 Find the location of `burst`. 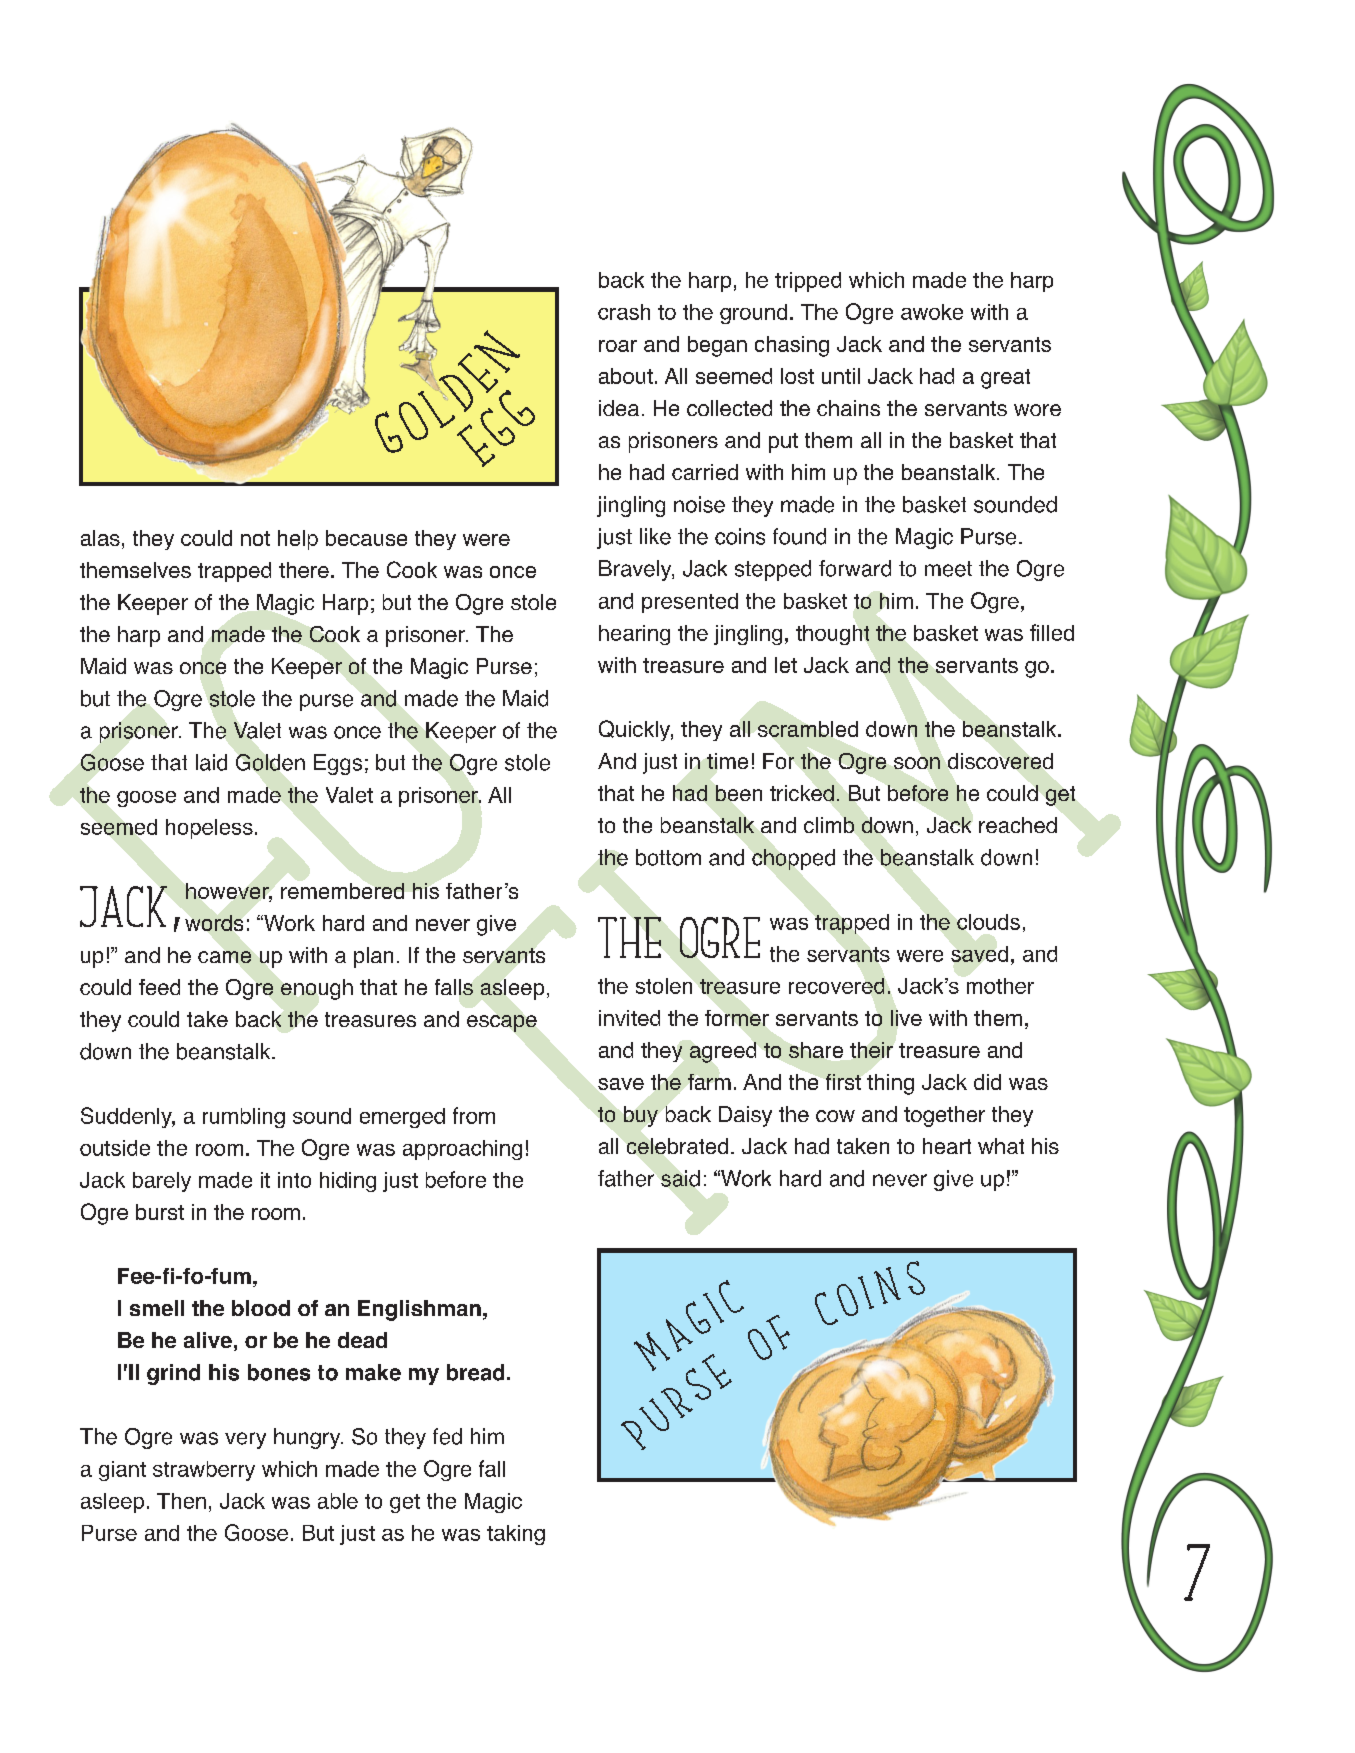

burst is located at coordinates (160, 1212).
